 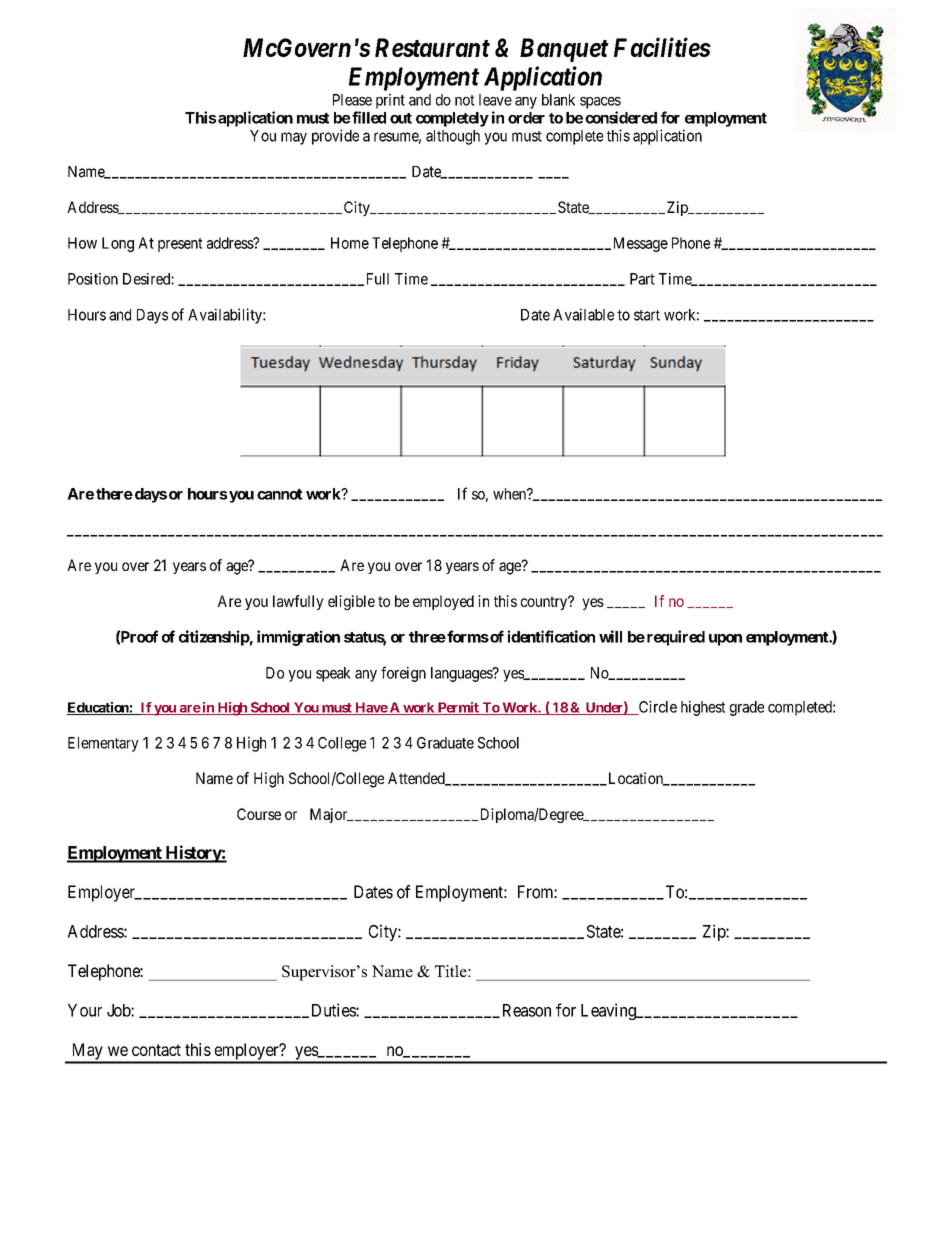 What do you see at coordinates (656, 708) in the screenshot?
I see `Circle` at bounding box center [656, 708].
